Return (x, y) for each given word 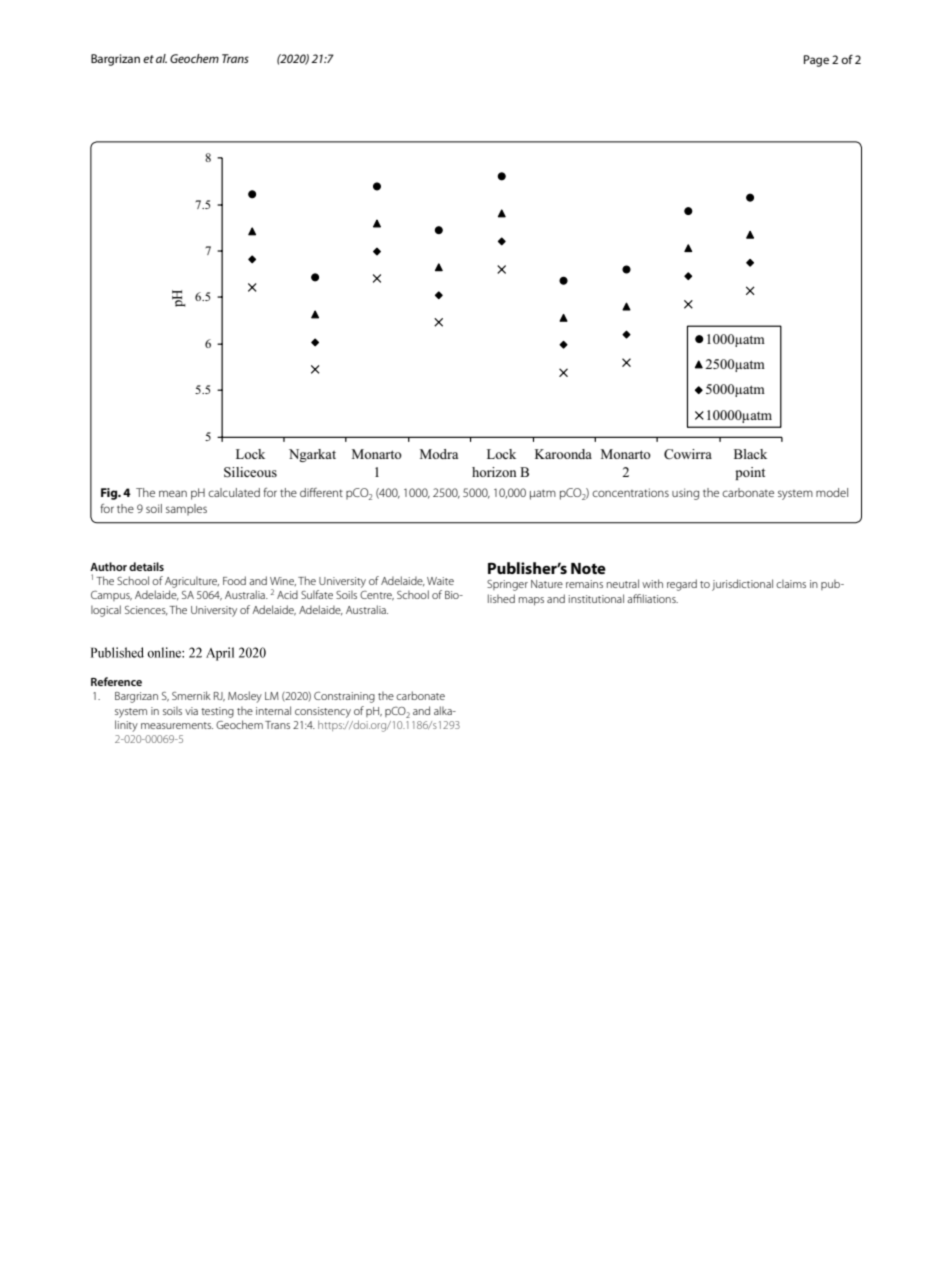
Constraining (344, 697)
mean (173, 493)
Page (816, 61)
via (191, 711)
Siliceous (250, 472)
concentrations (630, 492)
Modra (439, 454)
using (685, 494)
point (750, 473)
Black (750, 454)
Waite (440, 581)
